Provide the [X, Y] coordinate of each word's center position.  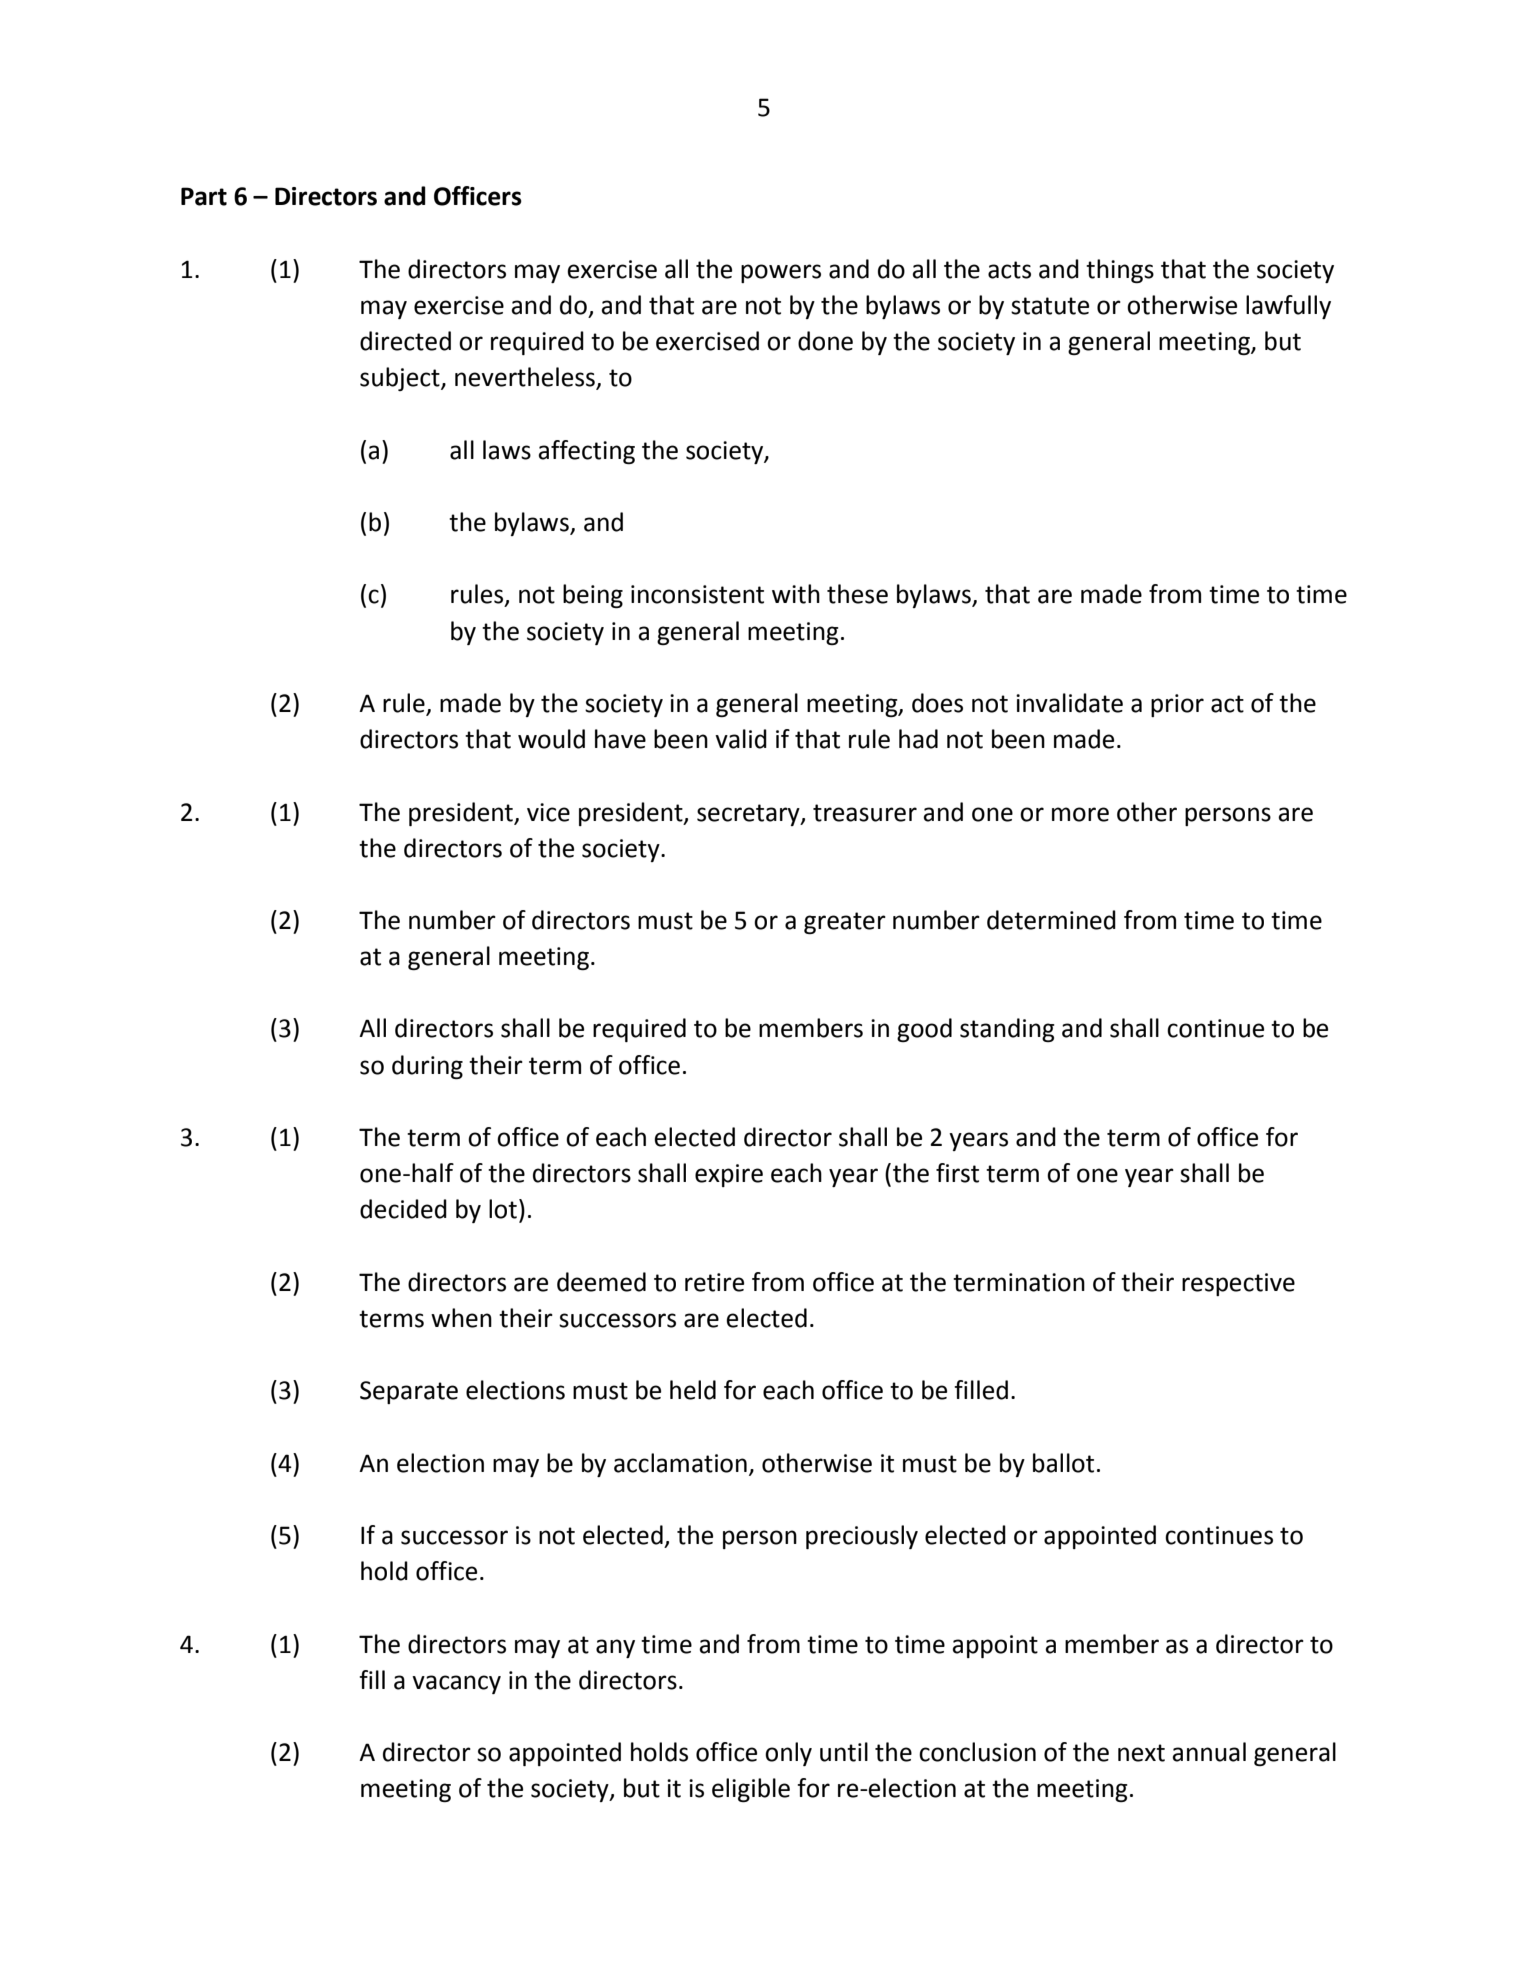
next [1141, 1753]
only [788, 1754]
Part [204, 196]
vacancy [456, 1684]
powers [781, 273]
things [1120, 271]
